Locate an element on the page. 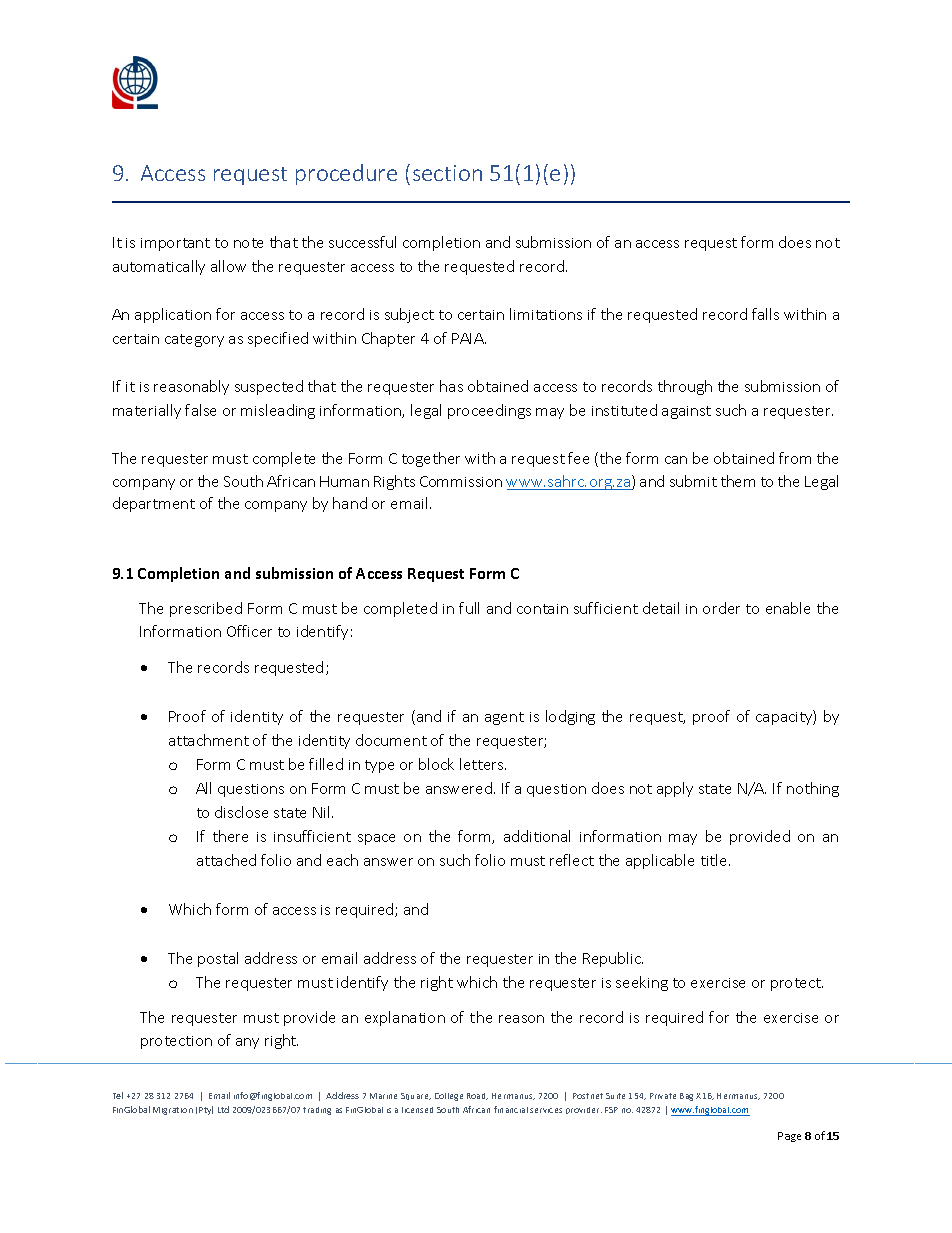  important is located at coordinates (175, 244).
